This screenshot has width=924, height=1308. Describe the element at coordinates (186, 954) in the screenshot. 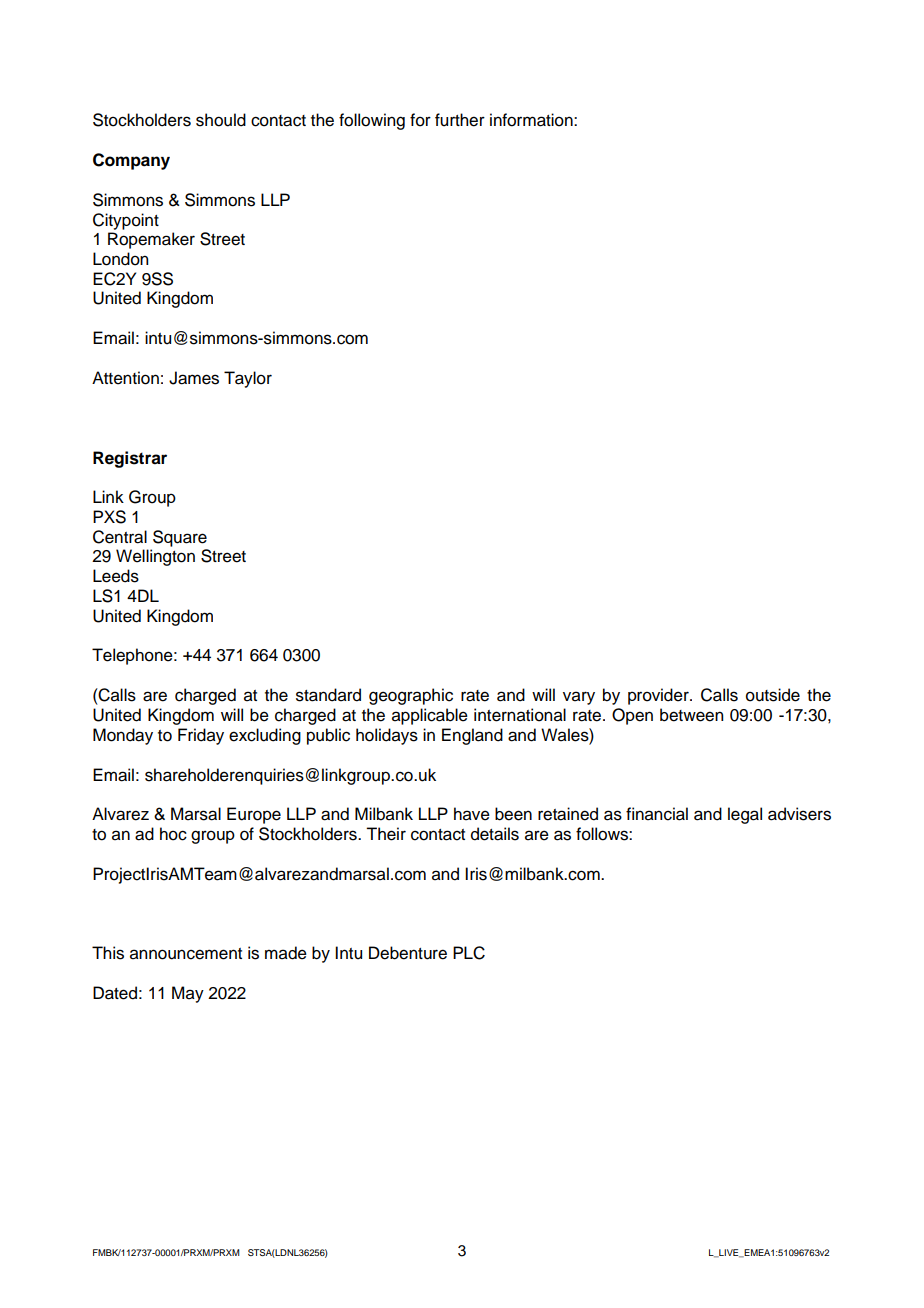

I see `announcement` at that location.
